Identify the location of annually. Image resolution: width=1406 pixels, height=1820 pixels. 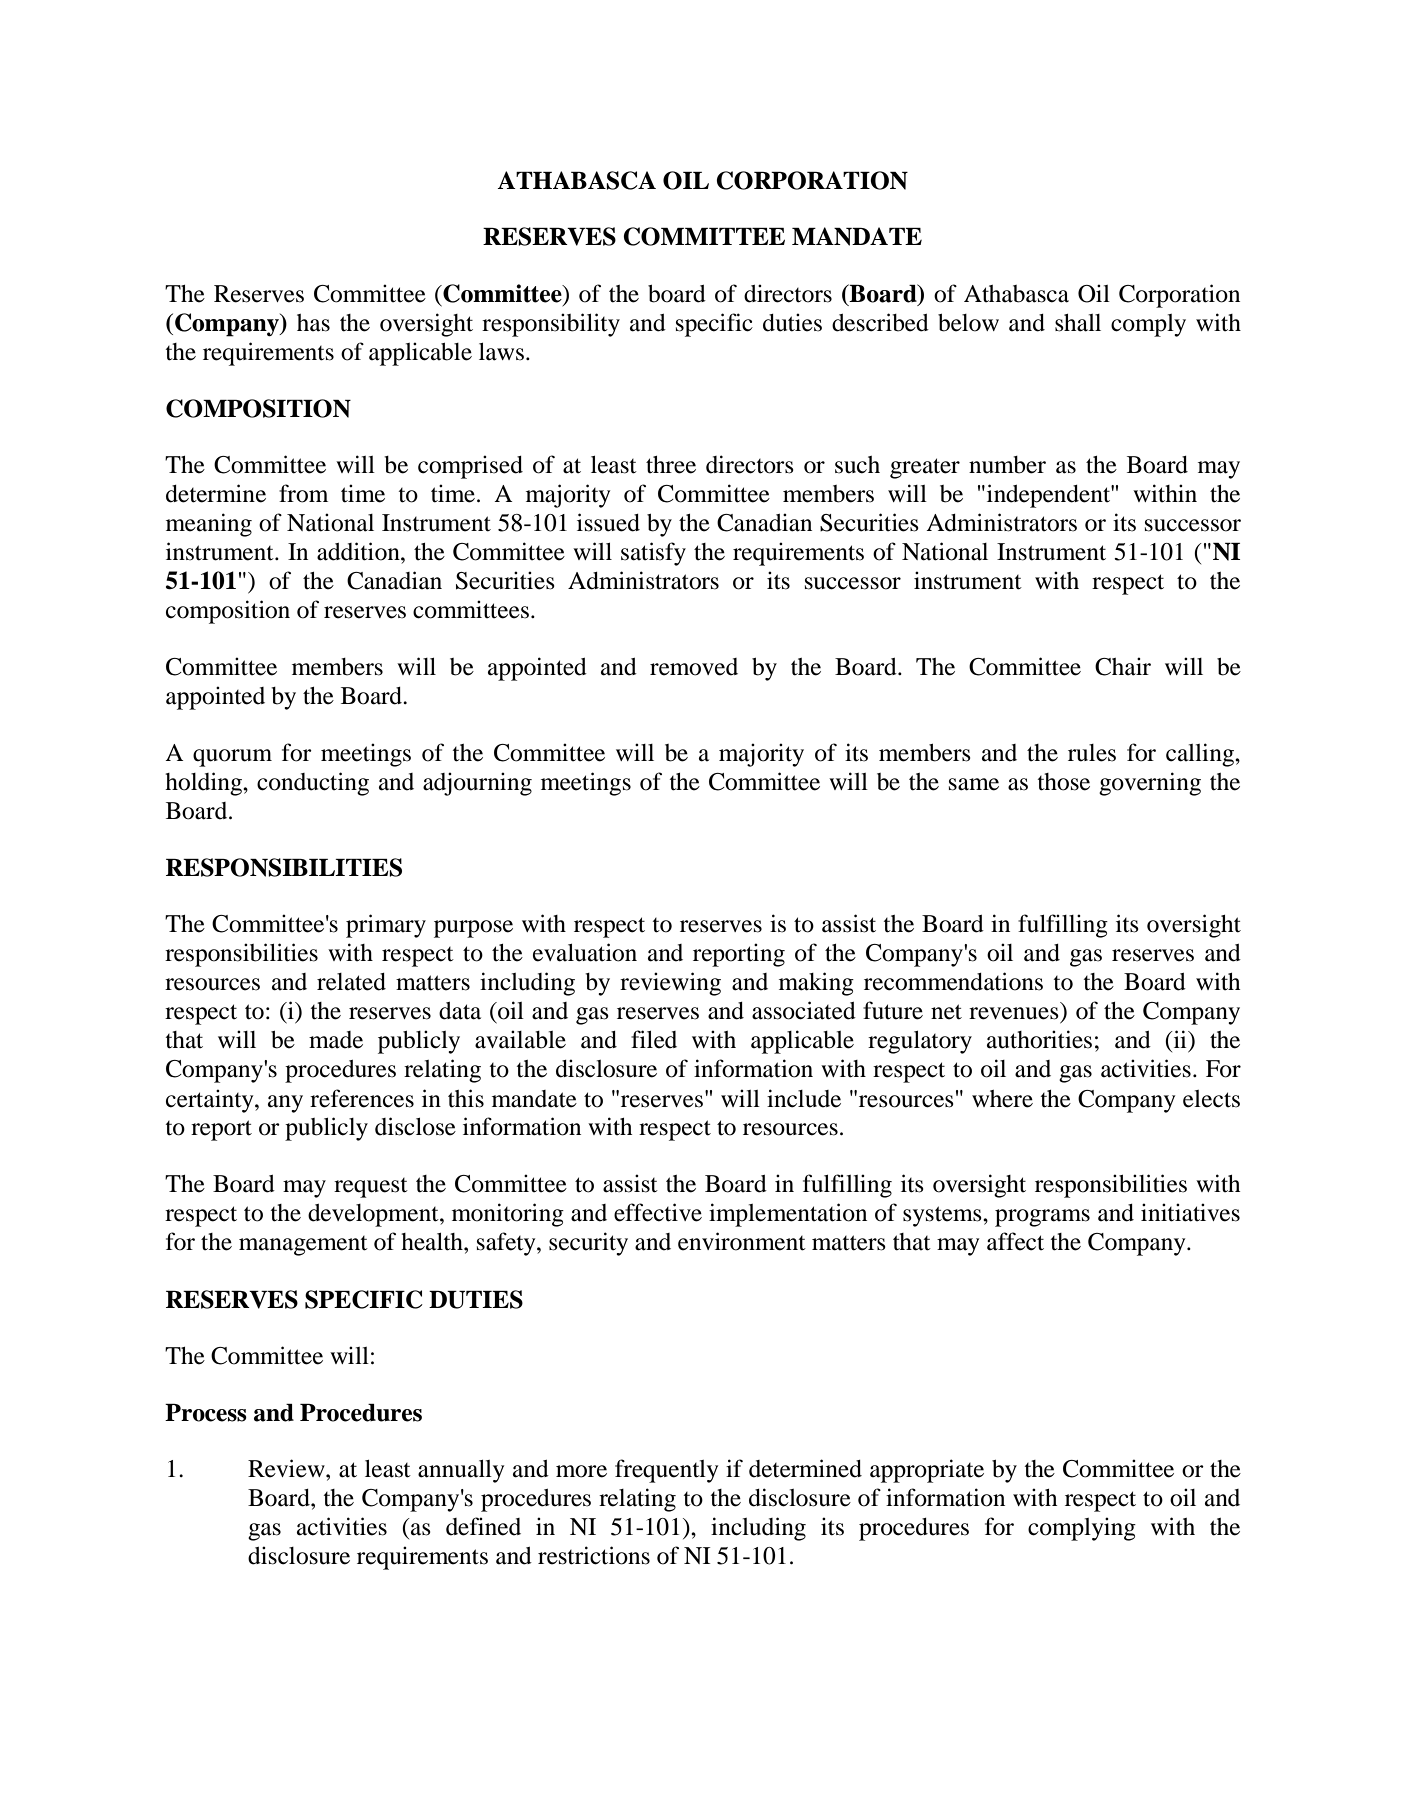
(461, 1471).
